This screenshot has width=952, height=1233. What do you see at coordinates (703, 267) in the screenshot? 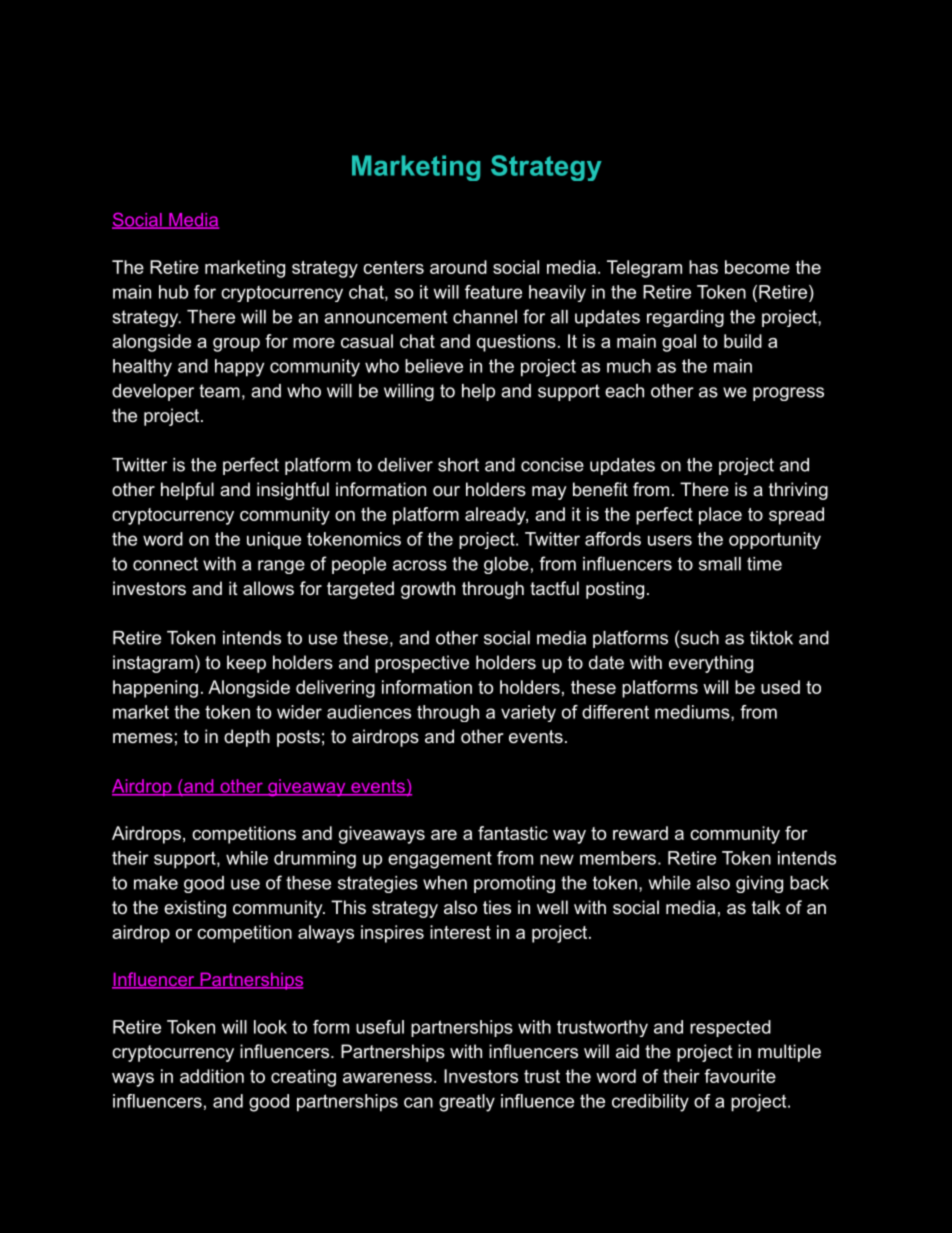
I see `has` at bounding box center [703, 267].
